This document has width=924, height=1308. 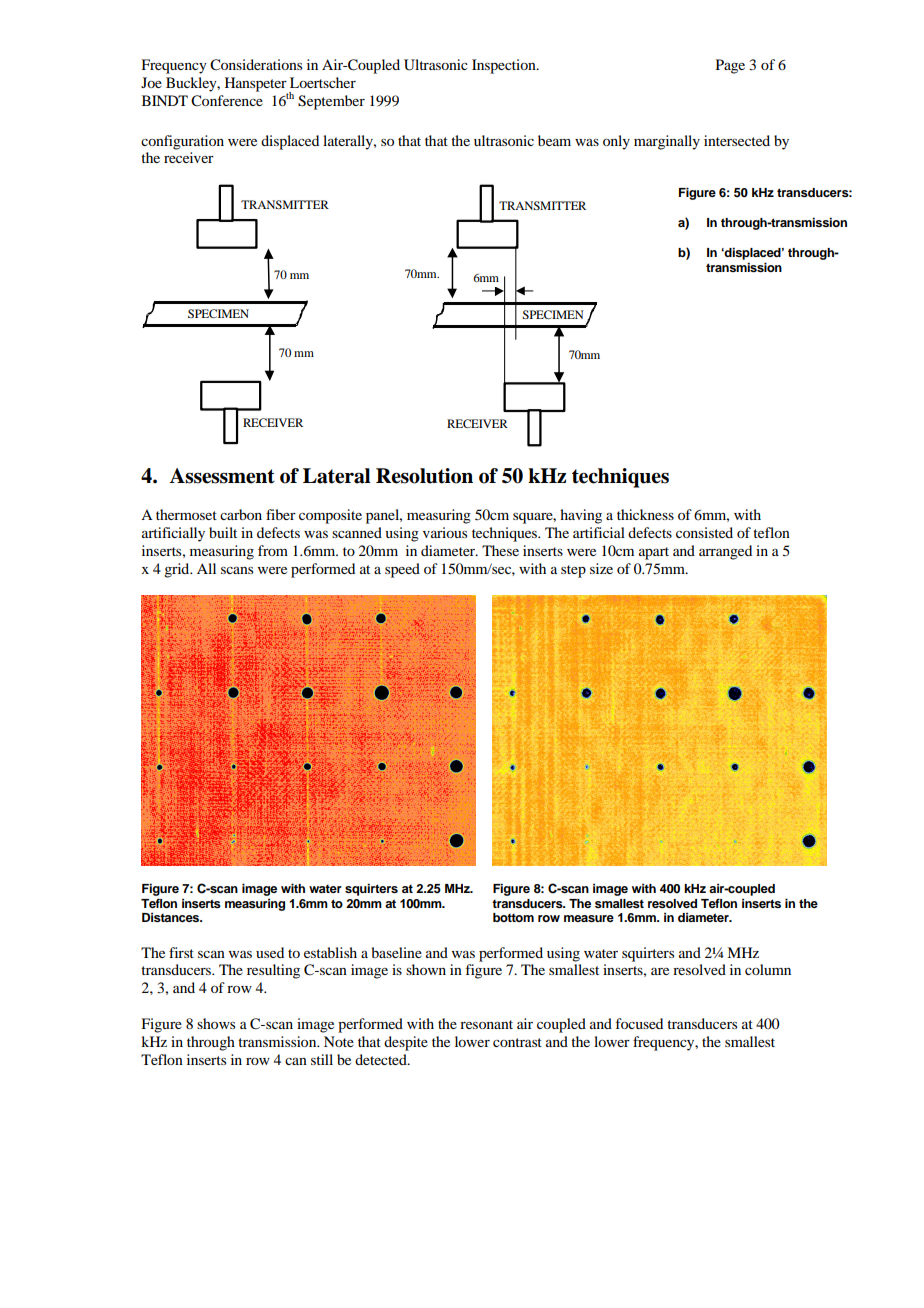 I want to click on measure, so click(x=589, y=918).
